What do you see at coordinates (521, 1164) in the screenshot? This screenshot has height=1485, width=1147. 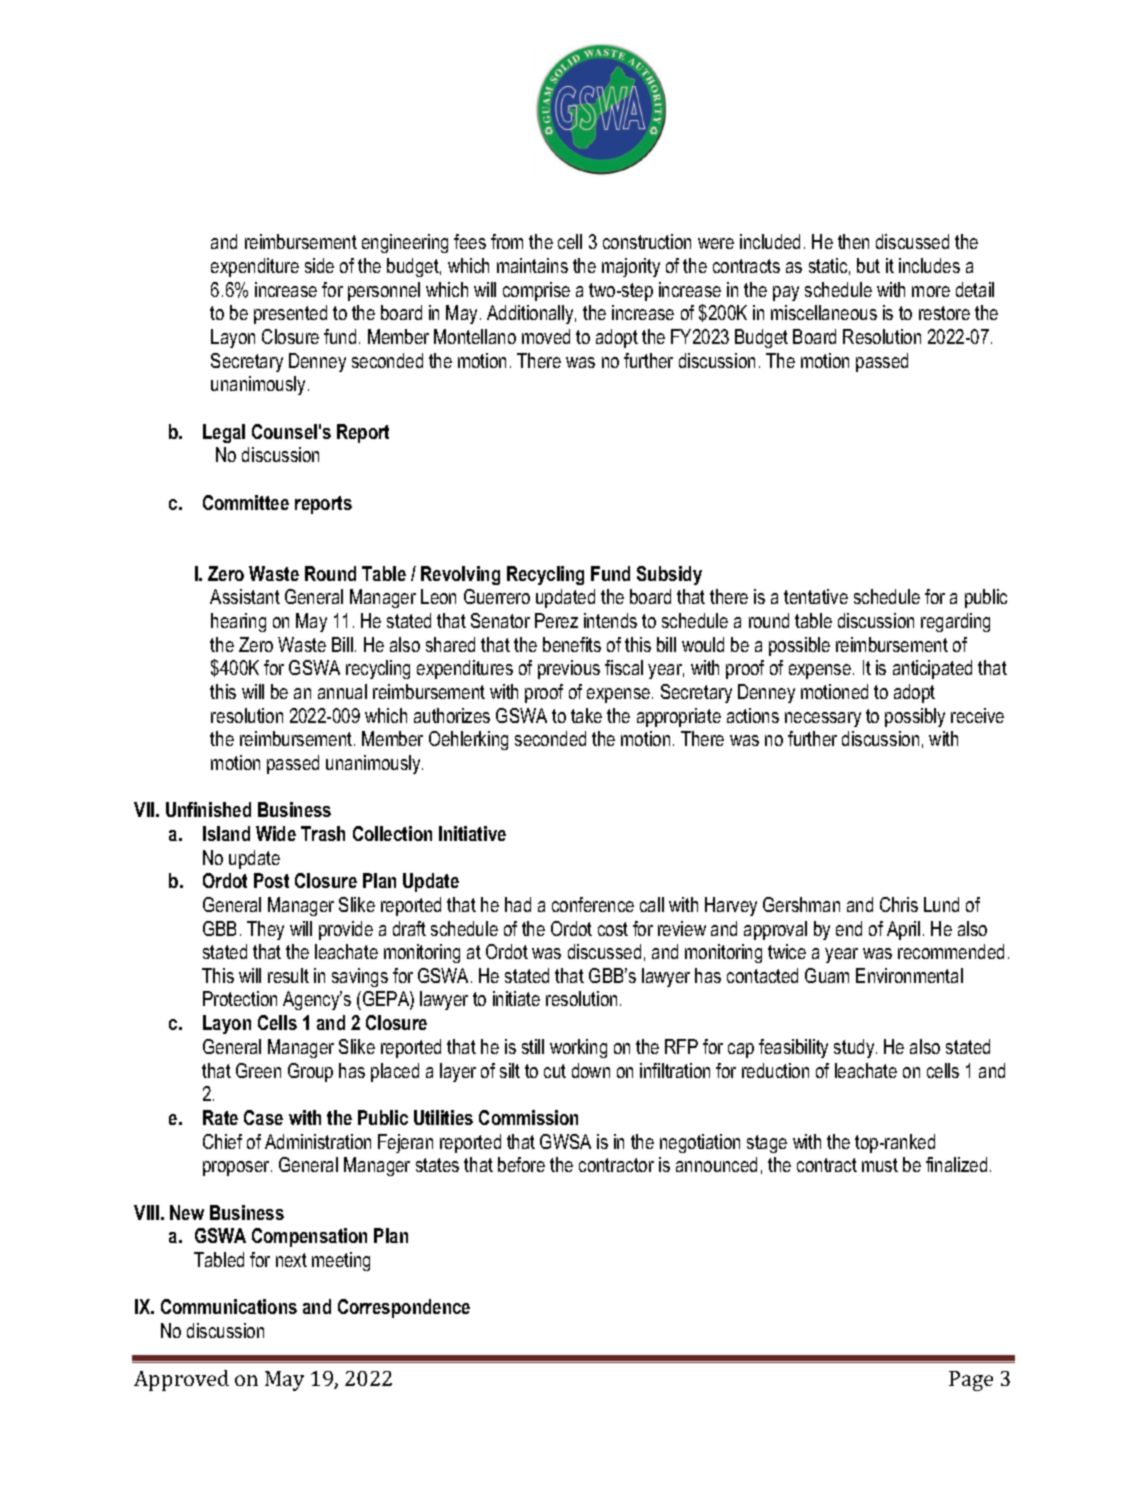 I see `before` at bounding box center [521, 1164].
